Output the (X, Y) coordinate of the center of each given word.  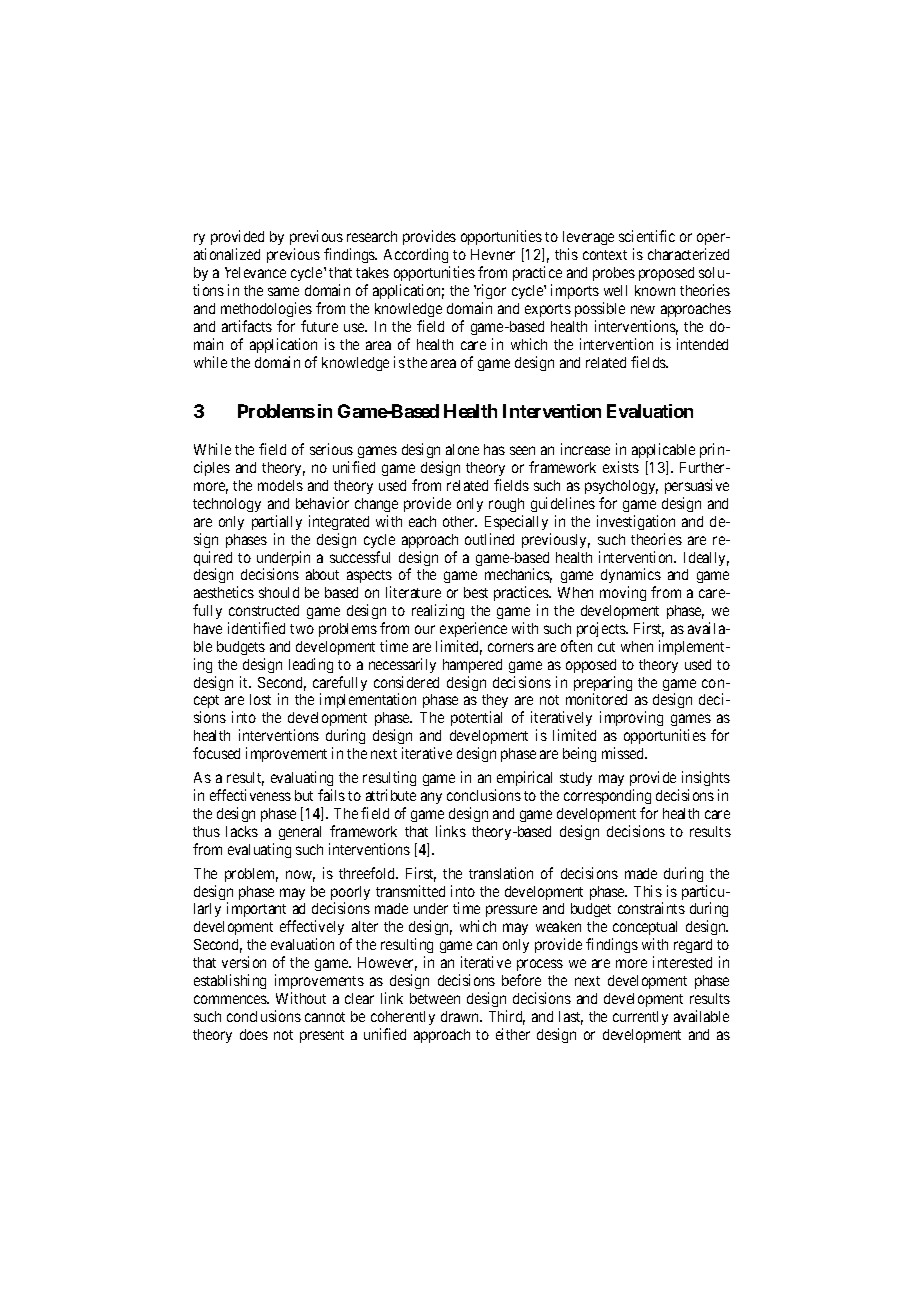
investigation (636, 522)
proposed (666, 274)
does (254, 1034)
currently (640, 1018)
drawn (461, 1016)
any (431, 798)
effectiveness (250, 795)
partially (277, 522)
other (460, 521)
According (417, 257)
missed (624, 753)
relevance (255, 272)
